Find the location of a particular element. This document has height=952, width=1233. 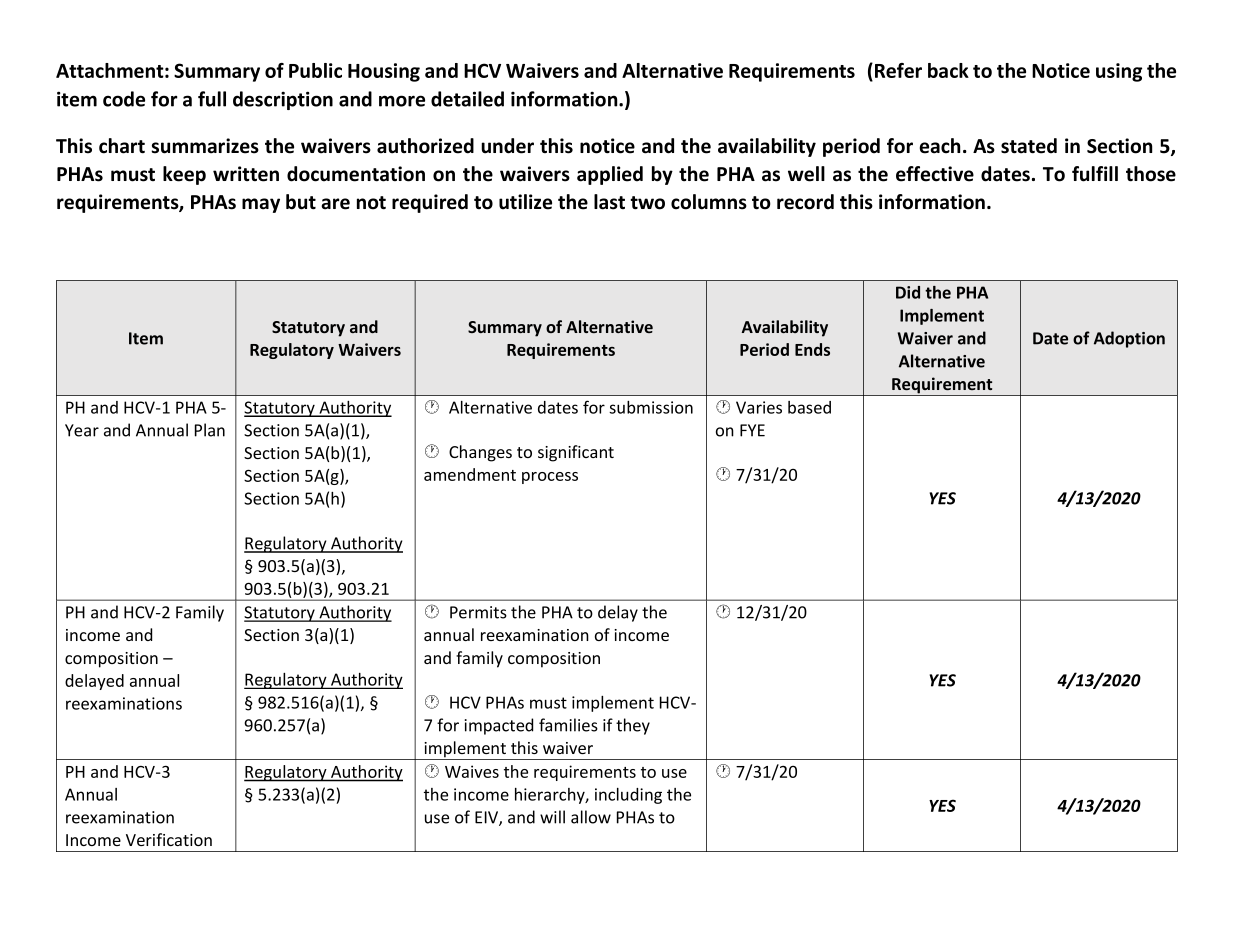

Permits is located at coordinates (478, 612).
